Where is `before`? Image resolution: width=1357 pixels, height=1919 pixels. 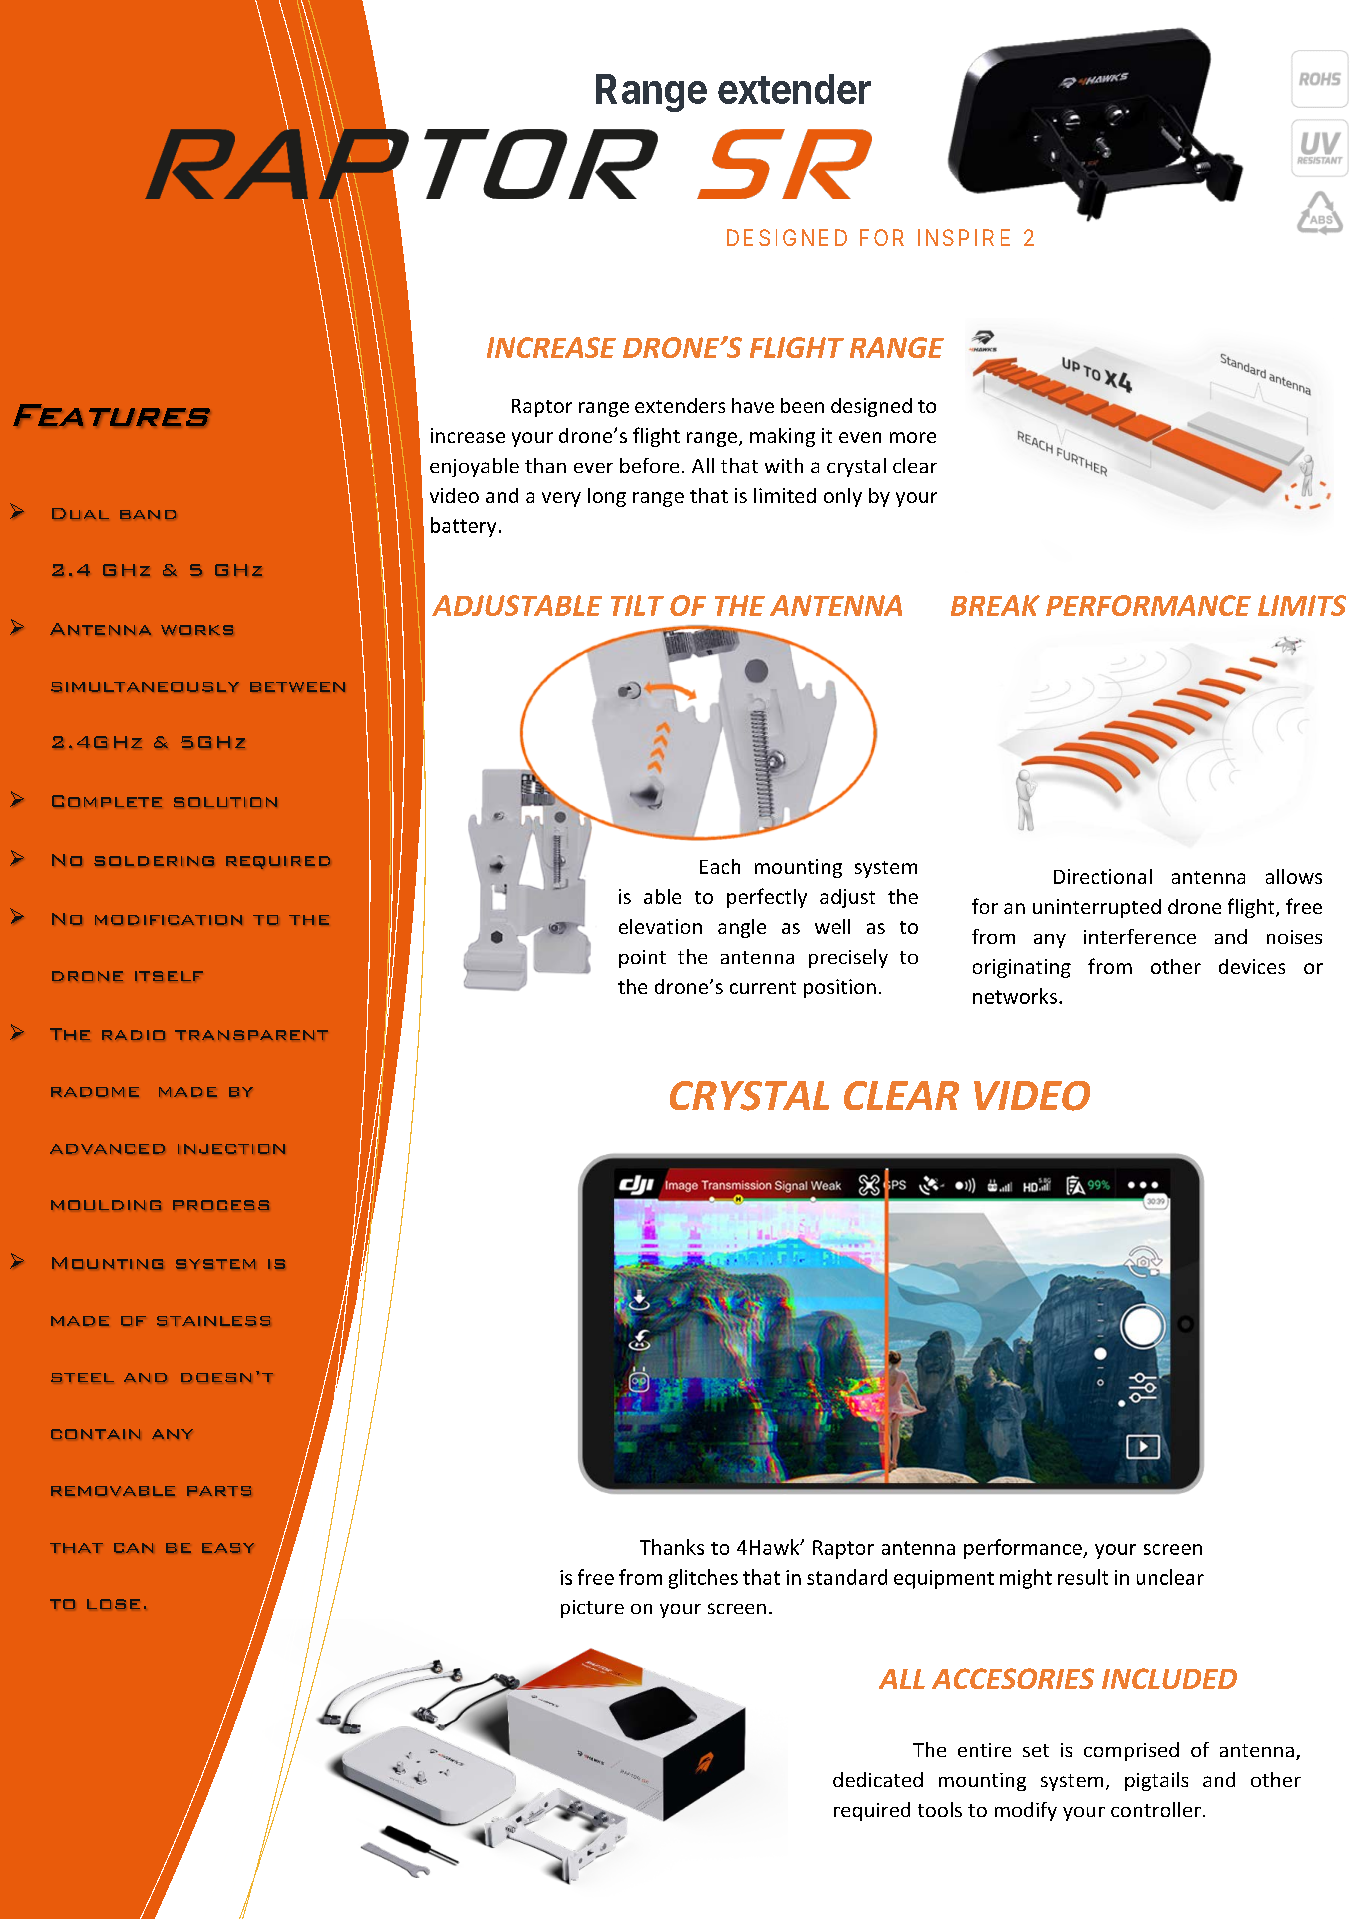
before is located at coordinates (649, 465).
